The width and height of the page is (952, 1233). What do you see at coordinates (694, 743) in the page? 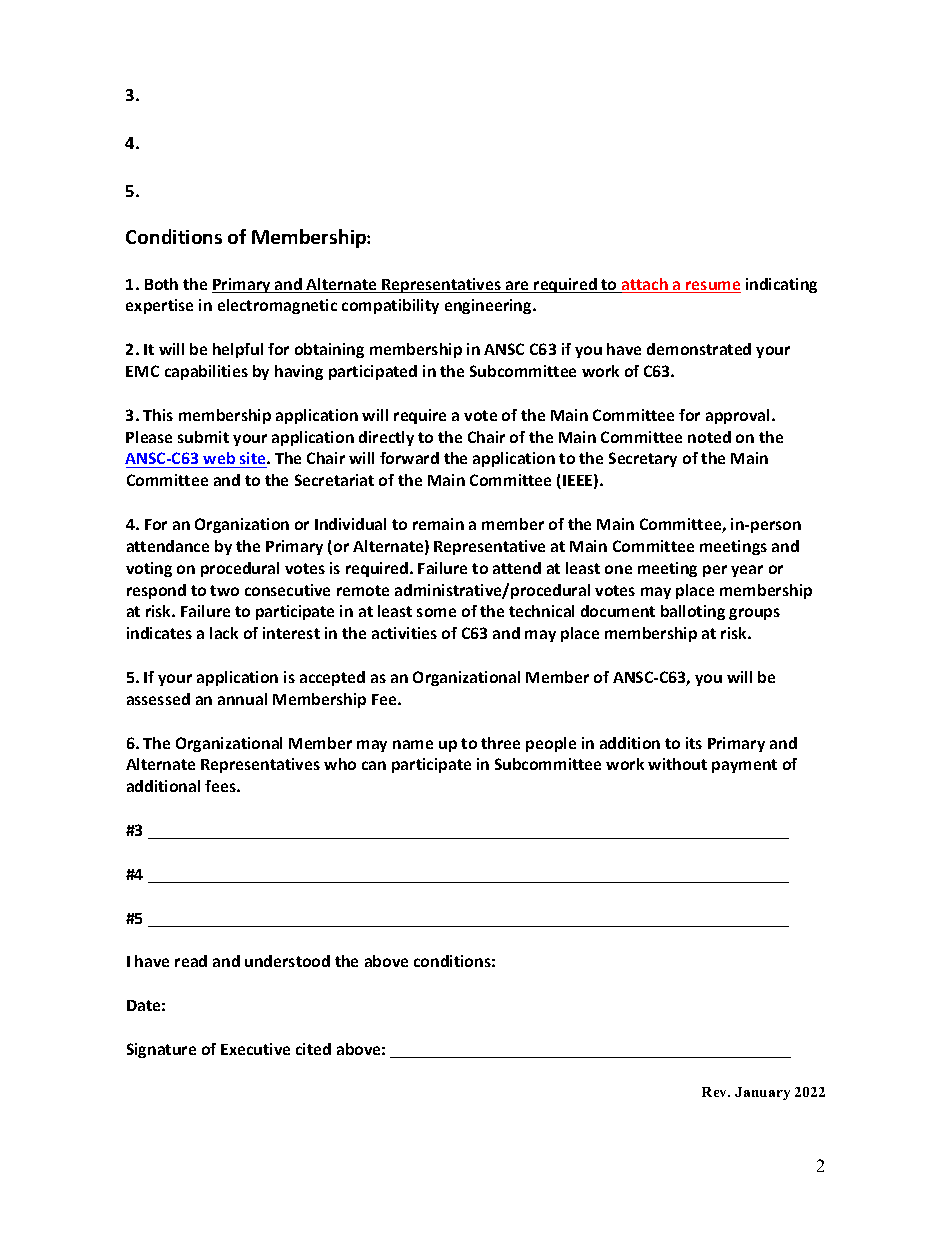
I see `its` at bounding box center [694, 743].
